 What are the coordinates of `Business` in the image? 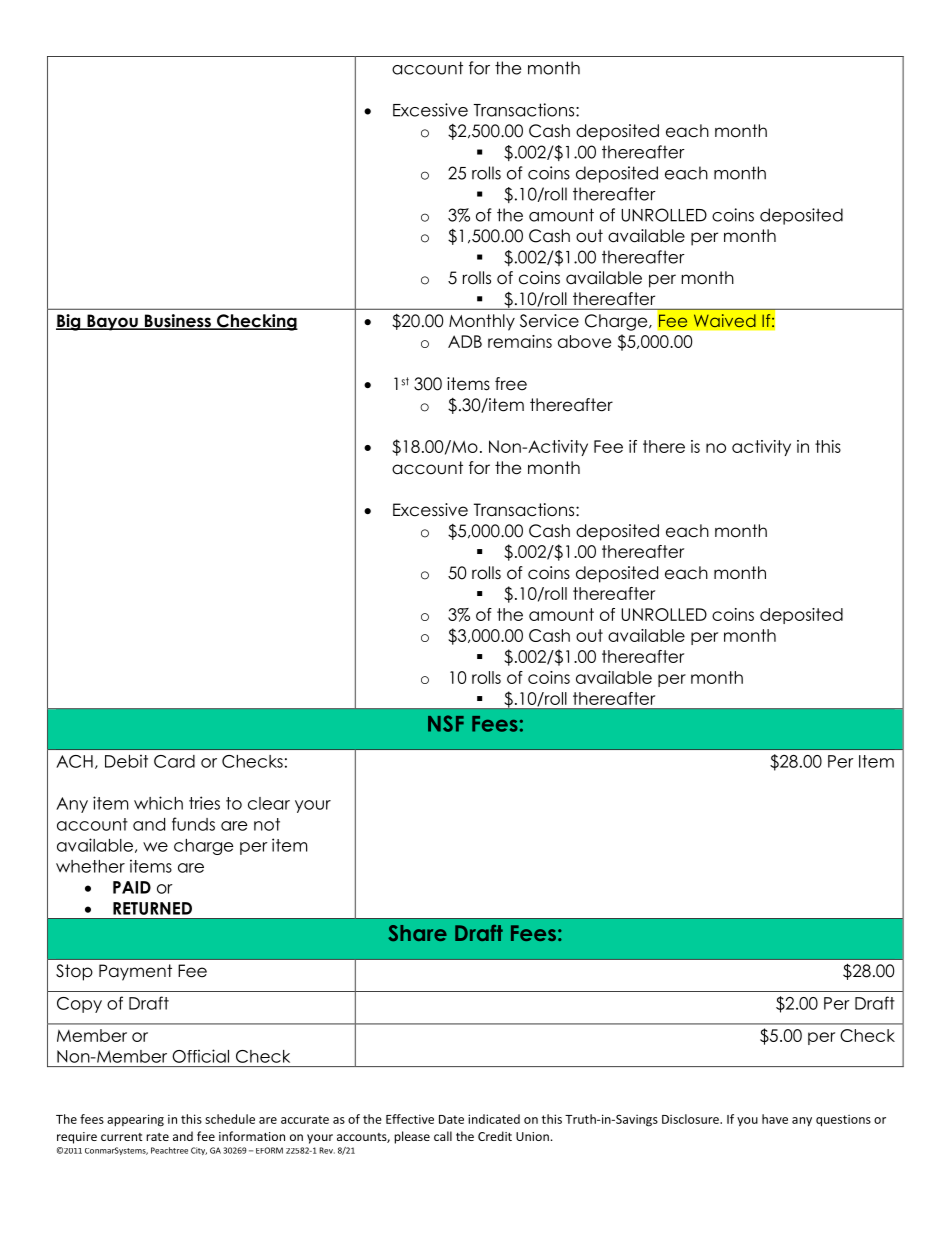 It's located at (177, 322).
